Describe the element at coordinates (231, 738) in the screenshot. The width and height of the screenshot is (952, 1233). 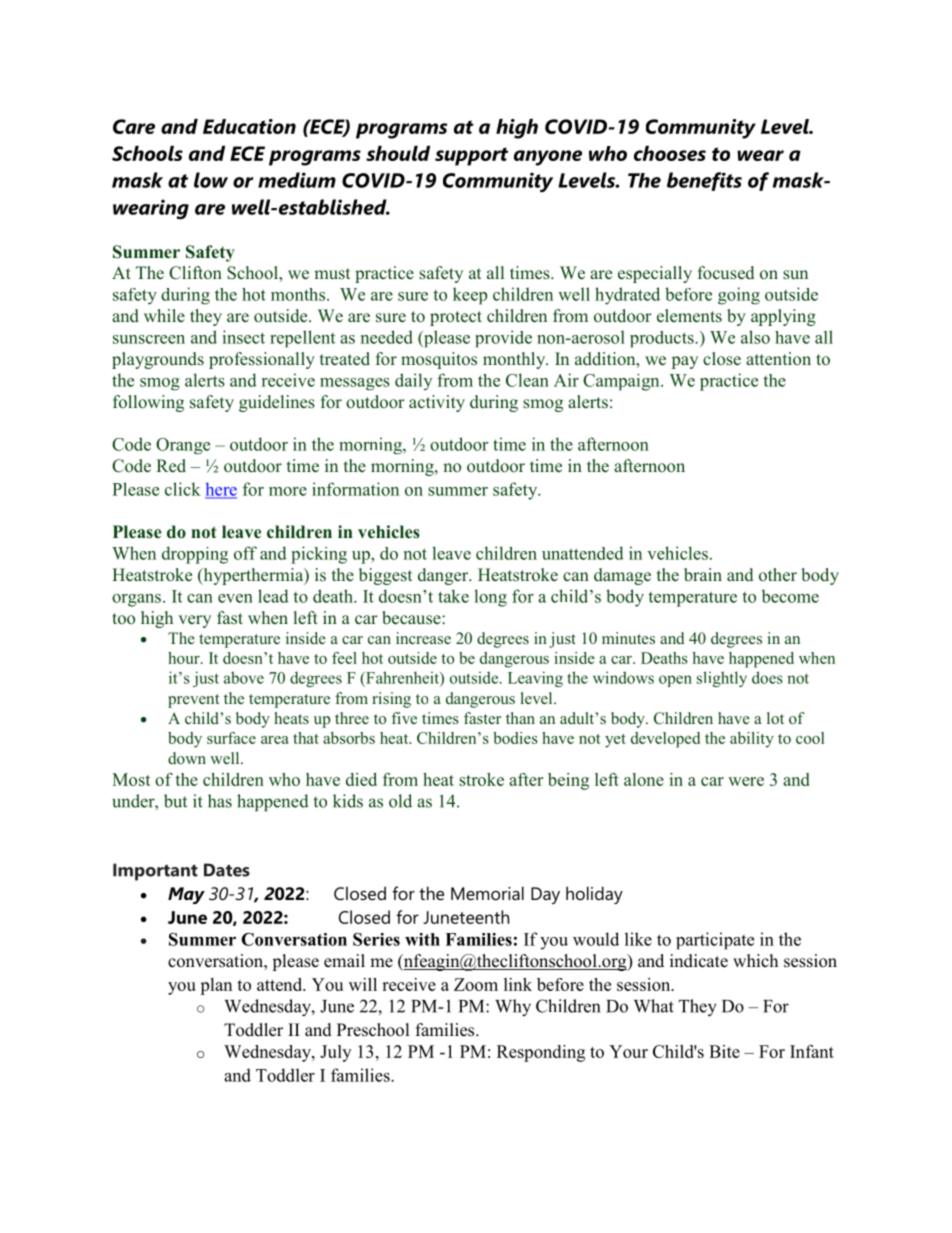
I see `surface` at that location.
